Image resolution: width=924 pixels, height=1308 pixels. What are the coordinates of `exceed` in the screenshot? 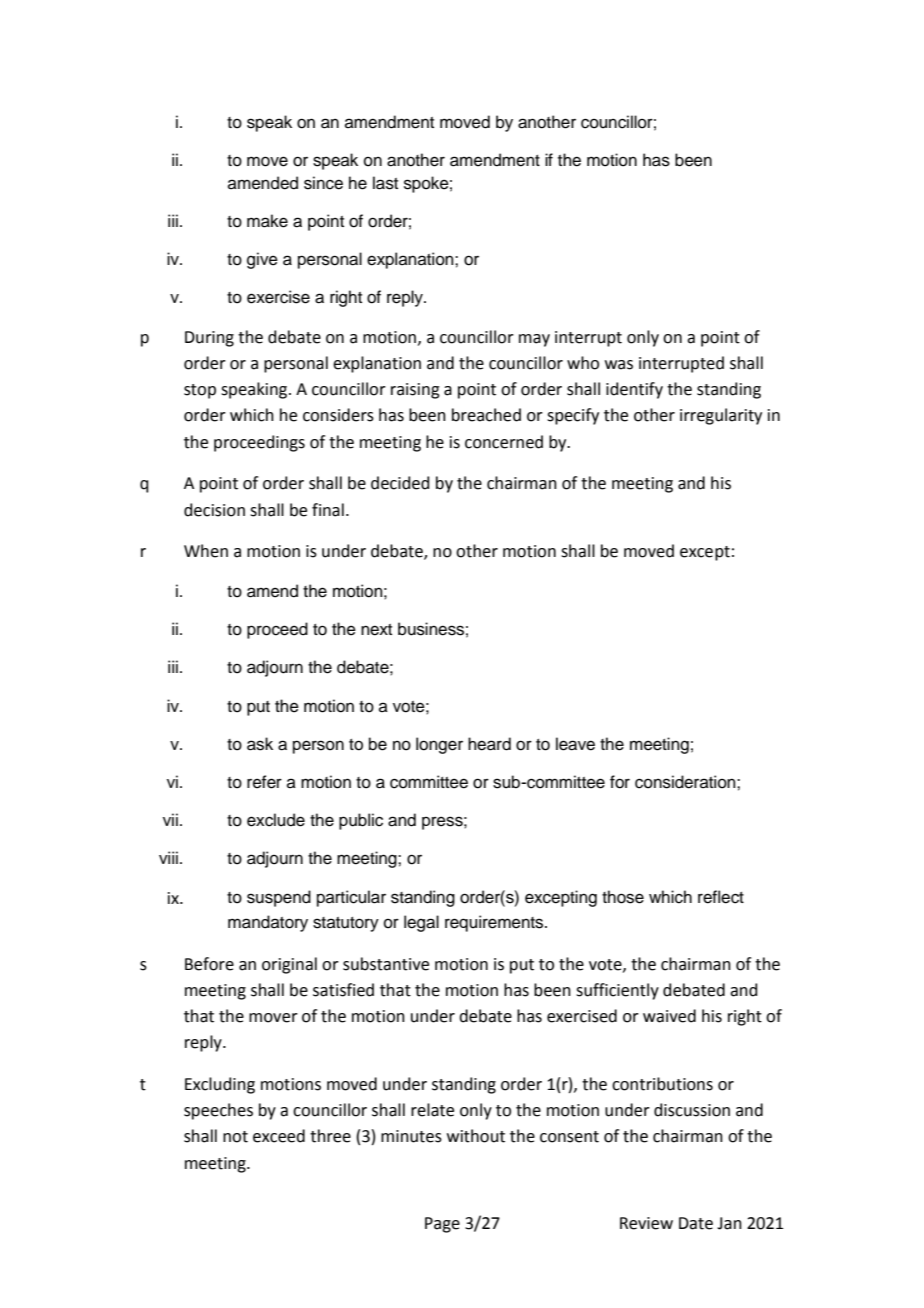 It's located at (279, 1136).
